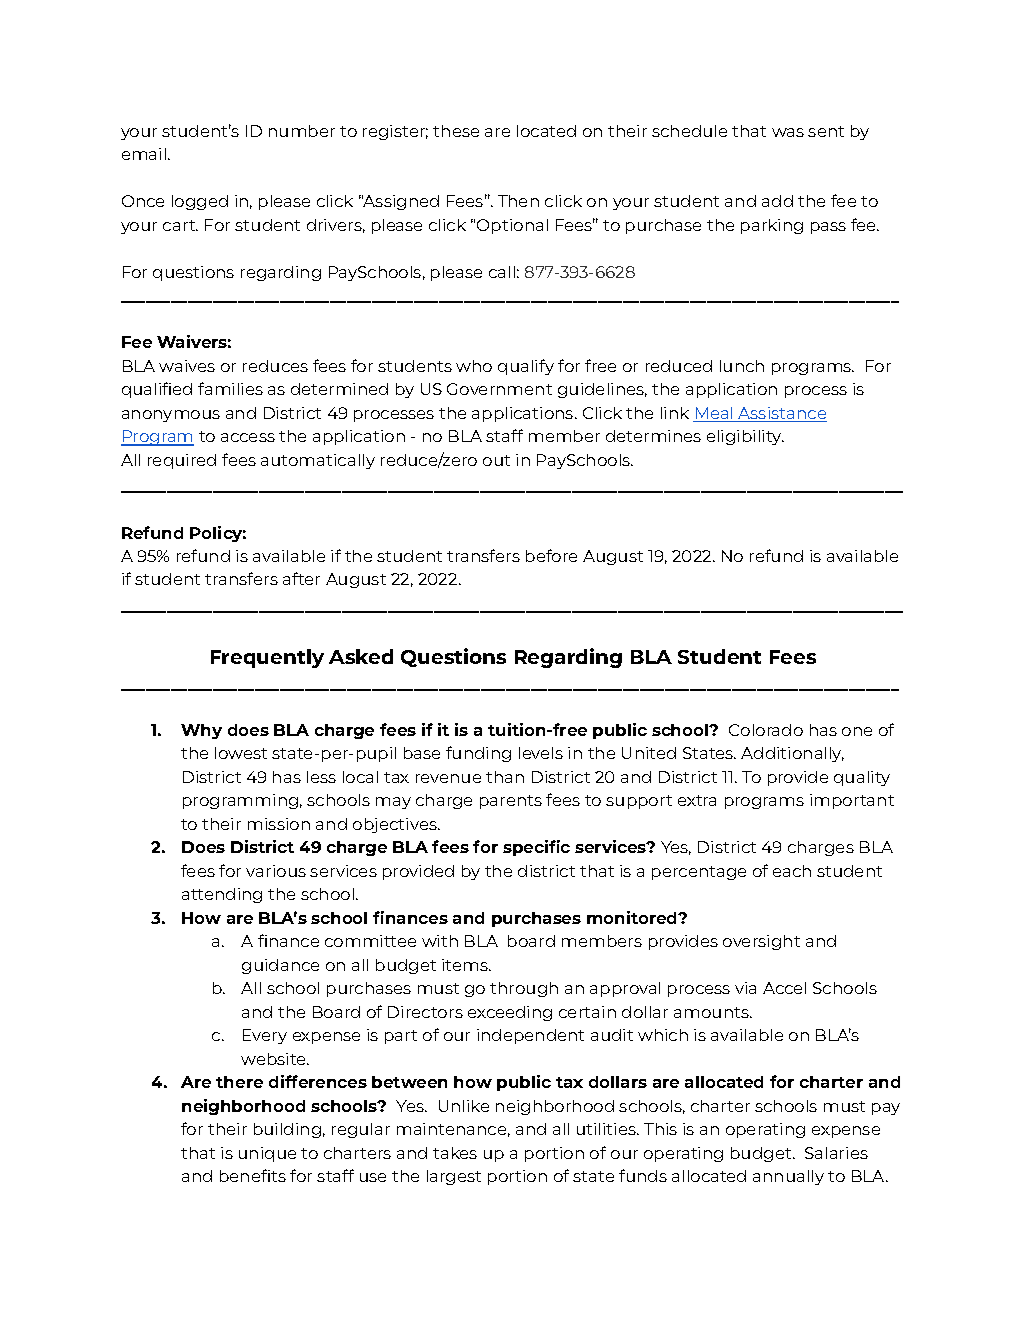  What do you see at coordinates (788, 132) in the page?
I see `was` at bounding box center [788, 132].
